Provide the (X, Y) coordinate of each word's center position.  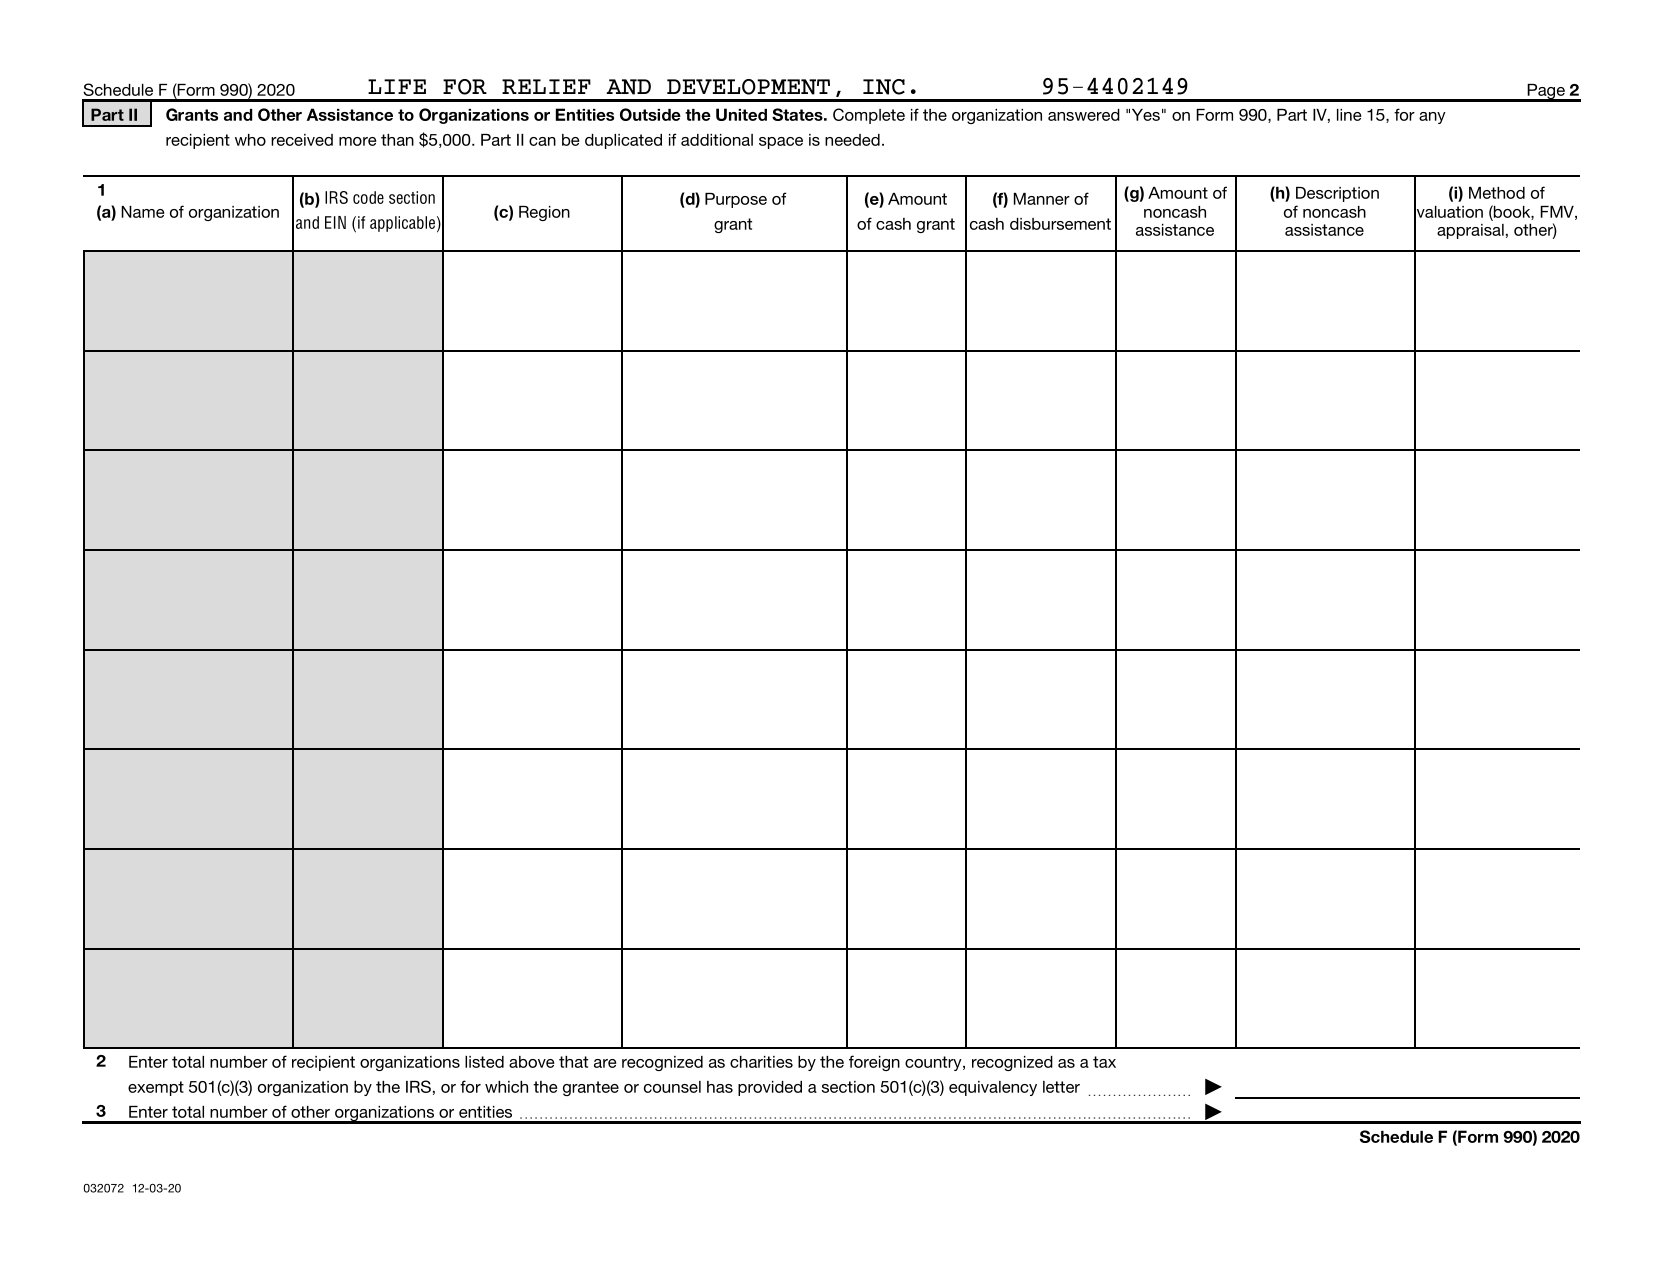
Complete (869, 116)
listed (484, 1062)
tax (1104, 1062)
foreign (874, 1063)
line (1349, 115)
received (302, 140)
